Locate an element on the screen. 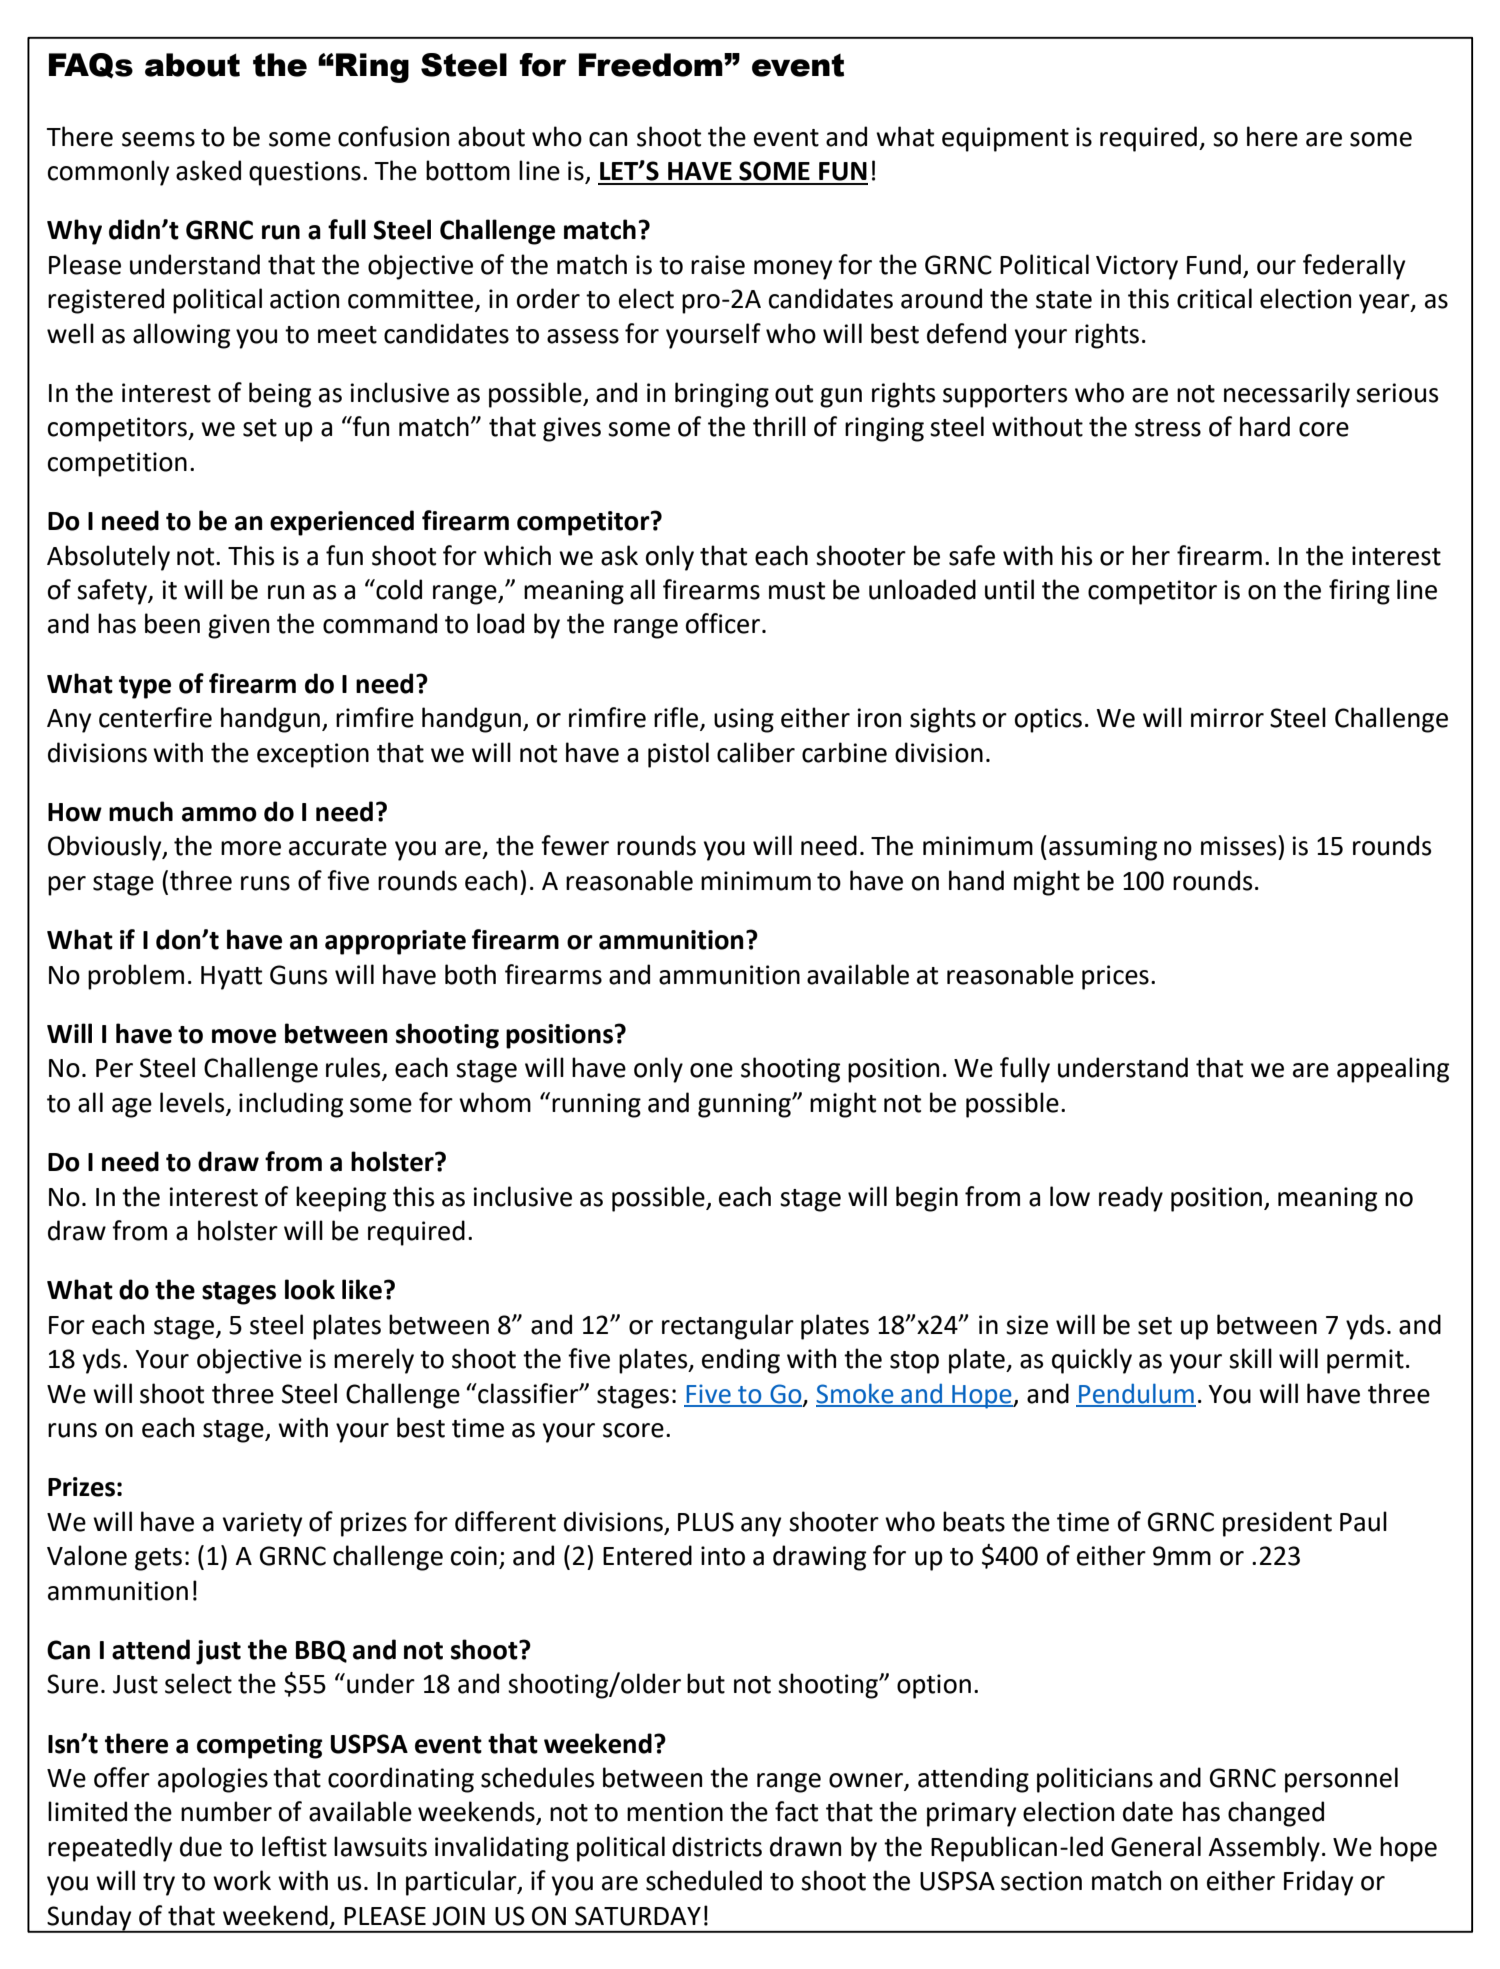 The image size is (1500, 1969). move is located at coordinates (244, 1036).
